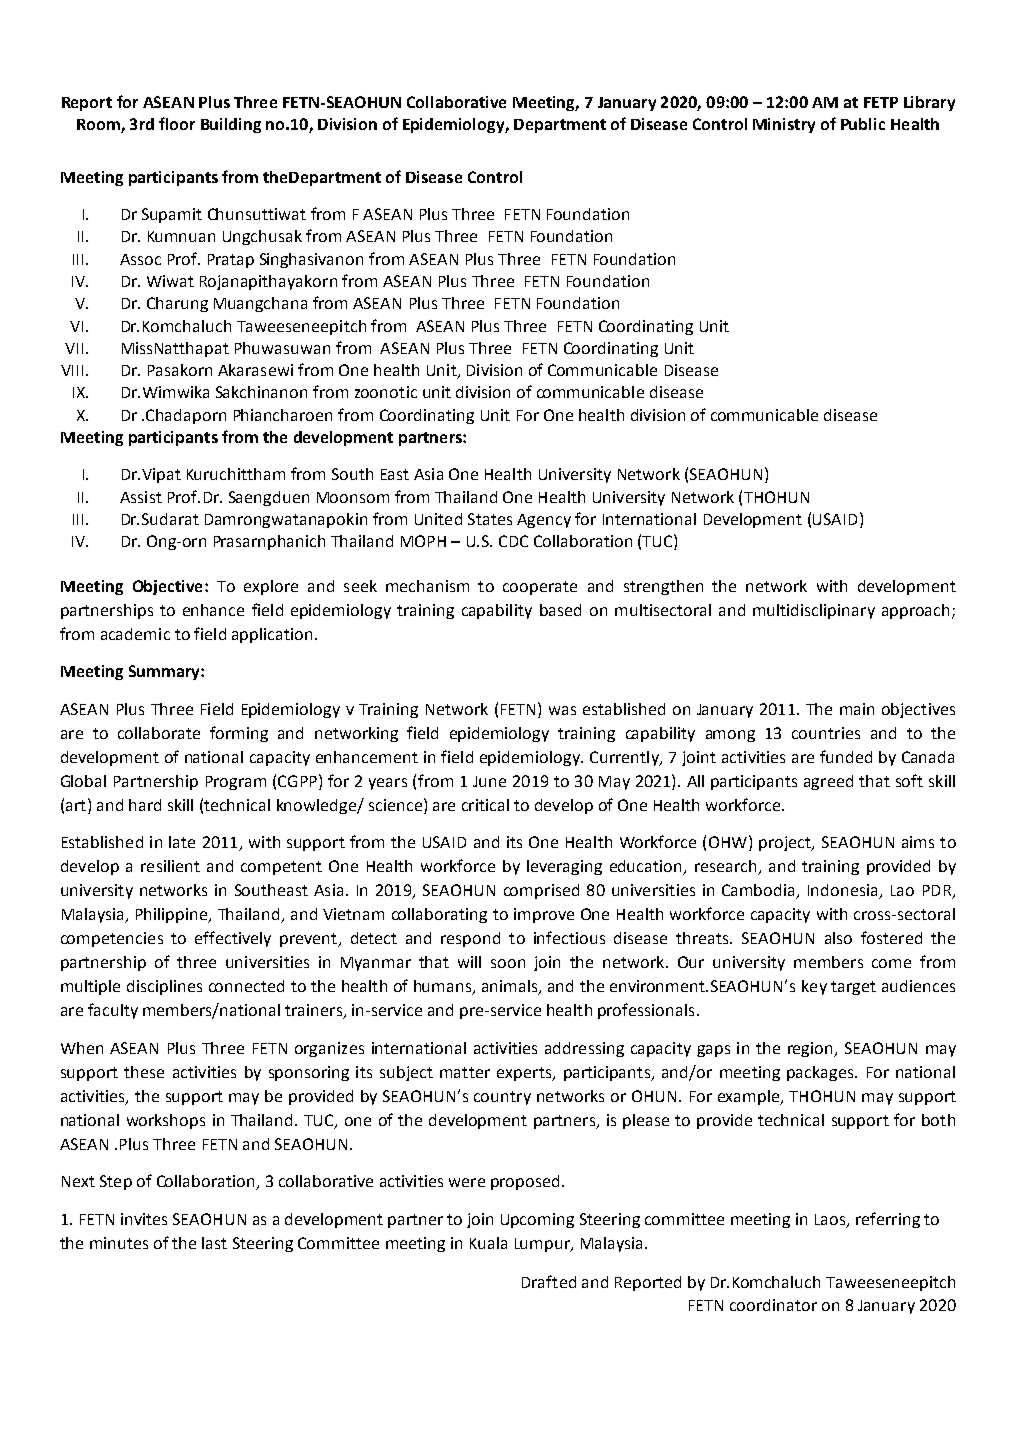  Describe the element at coordinates (831, 1220) in the document. I see `Laos` at that location.
